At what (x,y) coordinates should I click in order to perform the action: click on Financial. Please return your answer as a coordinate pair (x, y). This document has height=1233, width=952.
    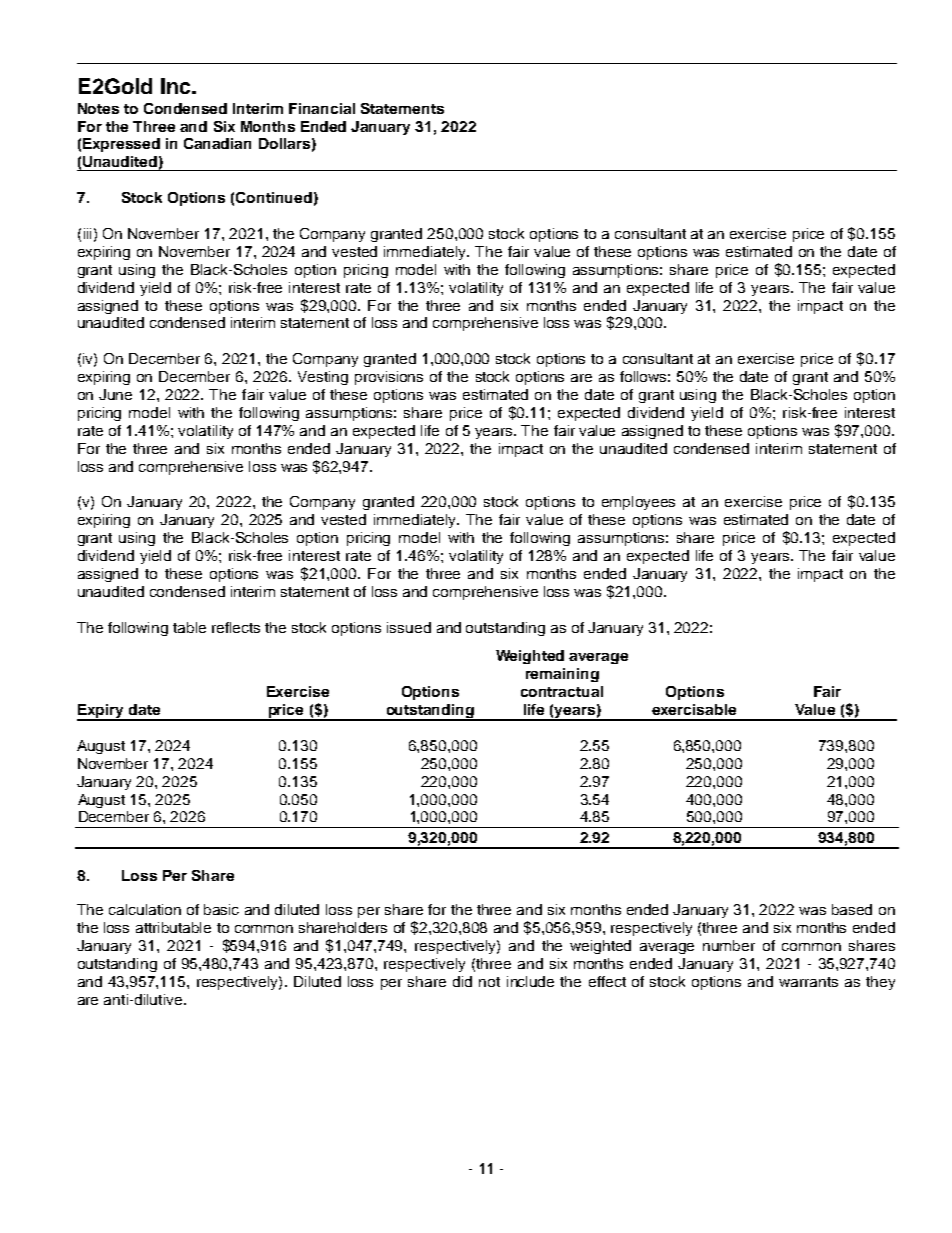
    Looking at the image, I should click on (322, 108).
